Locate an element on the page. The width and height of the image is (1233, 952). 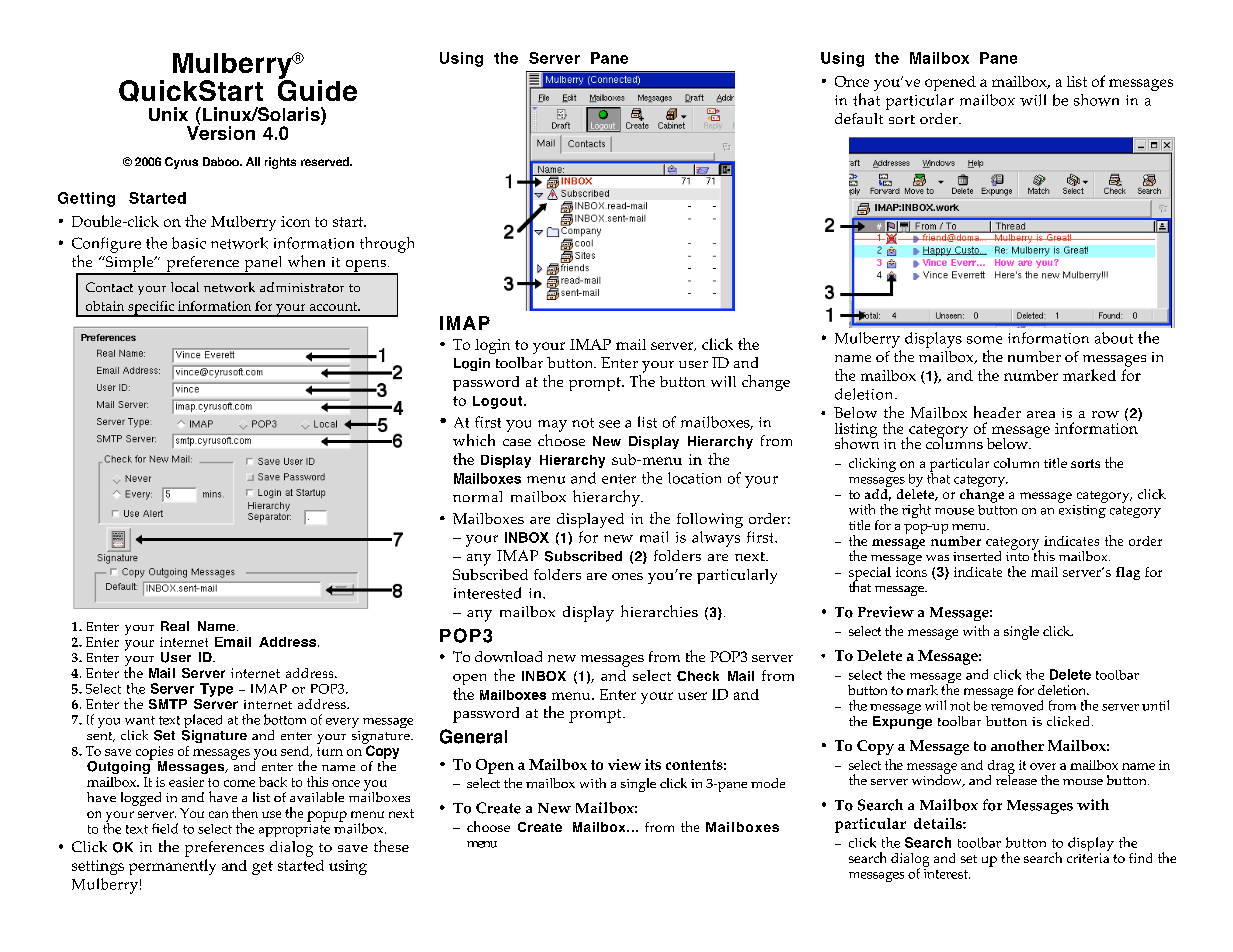
field is located at coordinates (165, 828).
